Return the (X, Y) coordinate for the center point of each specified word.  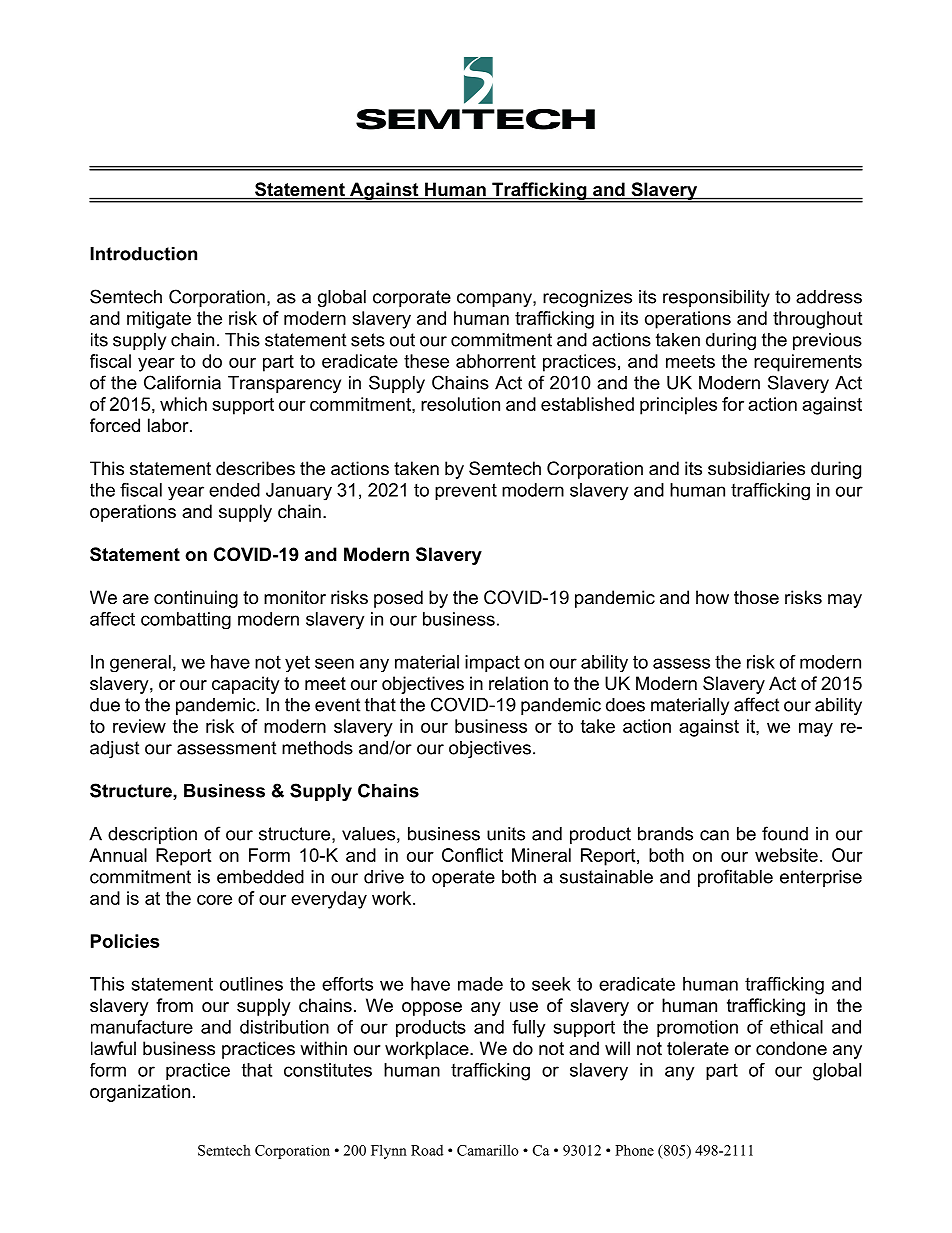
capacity (246, 685)
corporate (412, 298)
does (625, 705)
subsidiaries (756, 468)
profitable (735, 878)
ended (234, 490)
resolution (460, 404)
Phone (634, 1150)
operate (463, 878)
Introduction (143, 254)
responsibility (716, 298)
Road (427, 1150)
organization (140, 1093)
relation (518, 683)
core (214, 900)
